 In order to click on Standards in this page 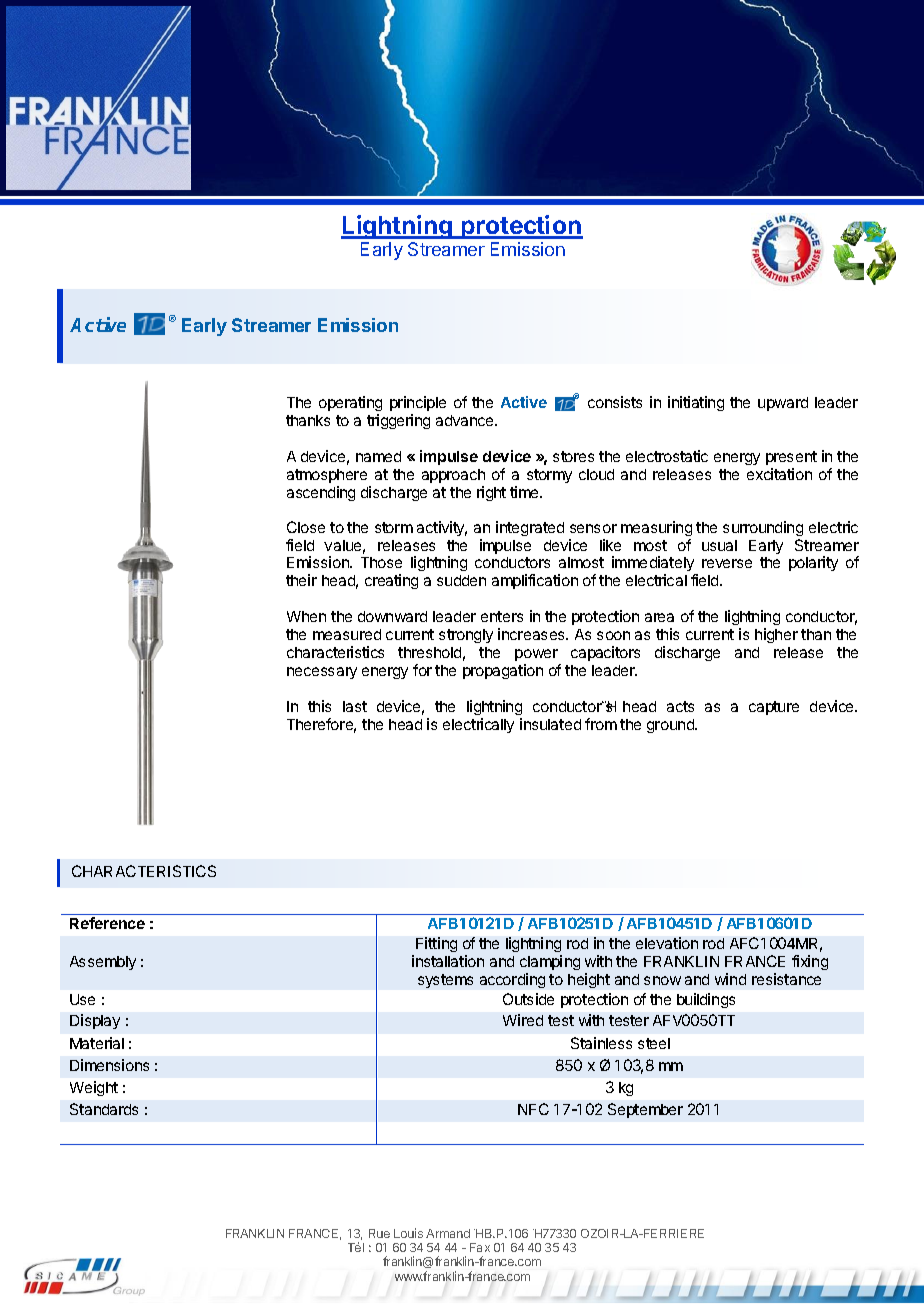, I will do `click(104, 1109)`.
